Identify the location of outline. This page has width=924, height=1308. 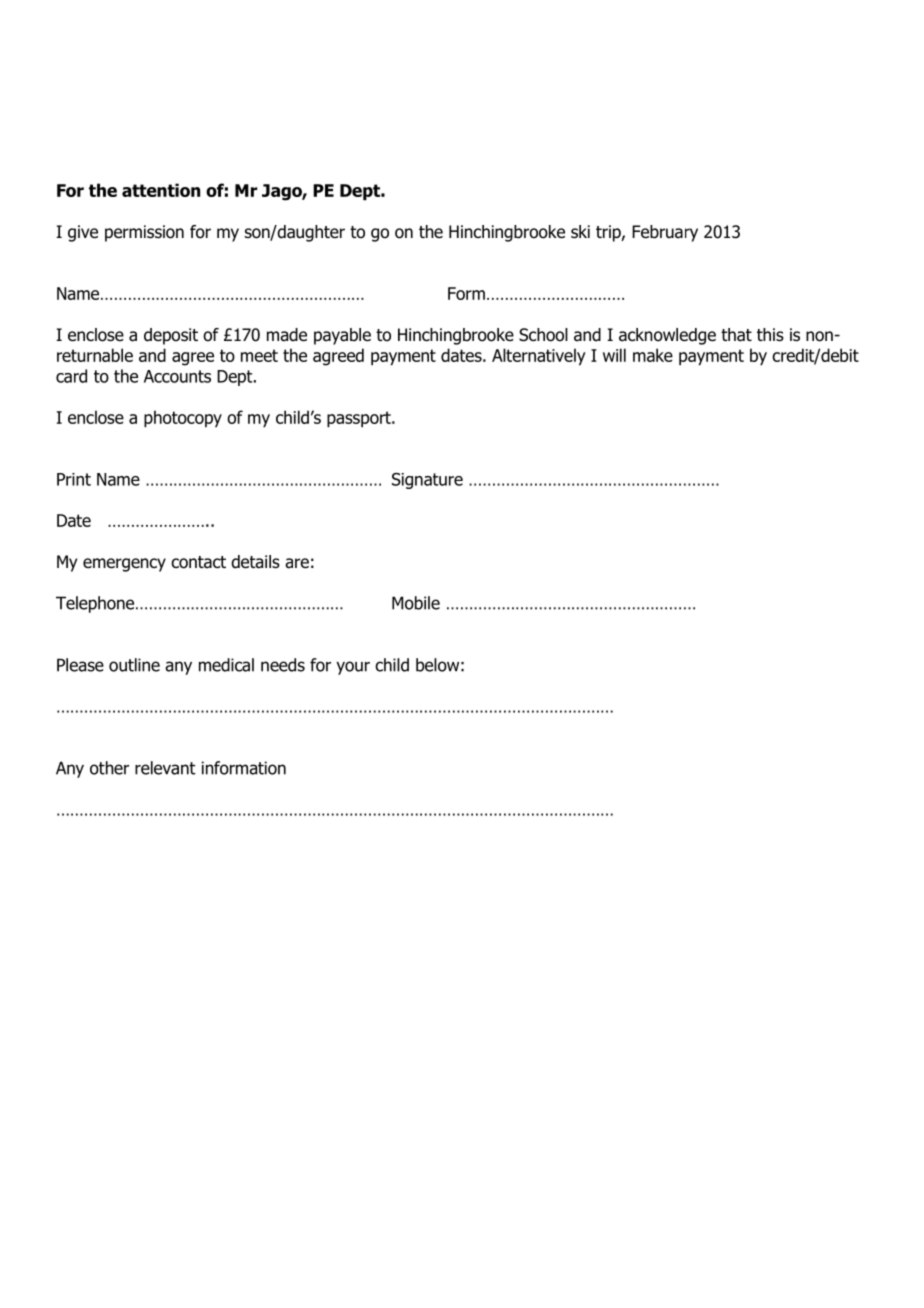
(134, 665).
